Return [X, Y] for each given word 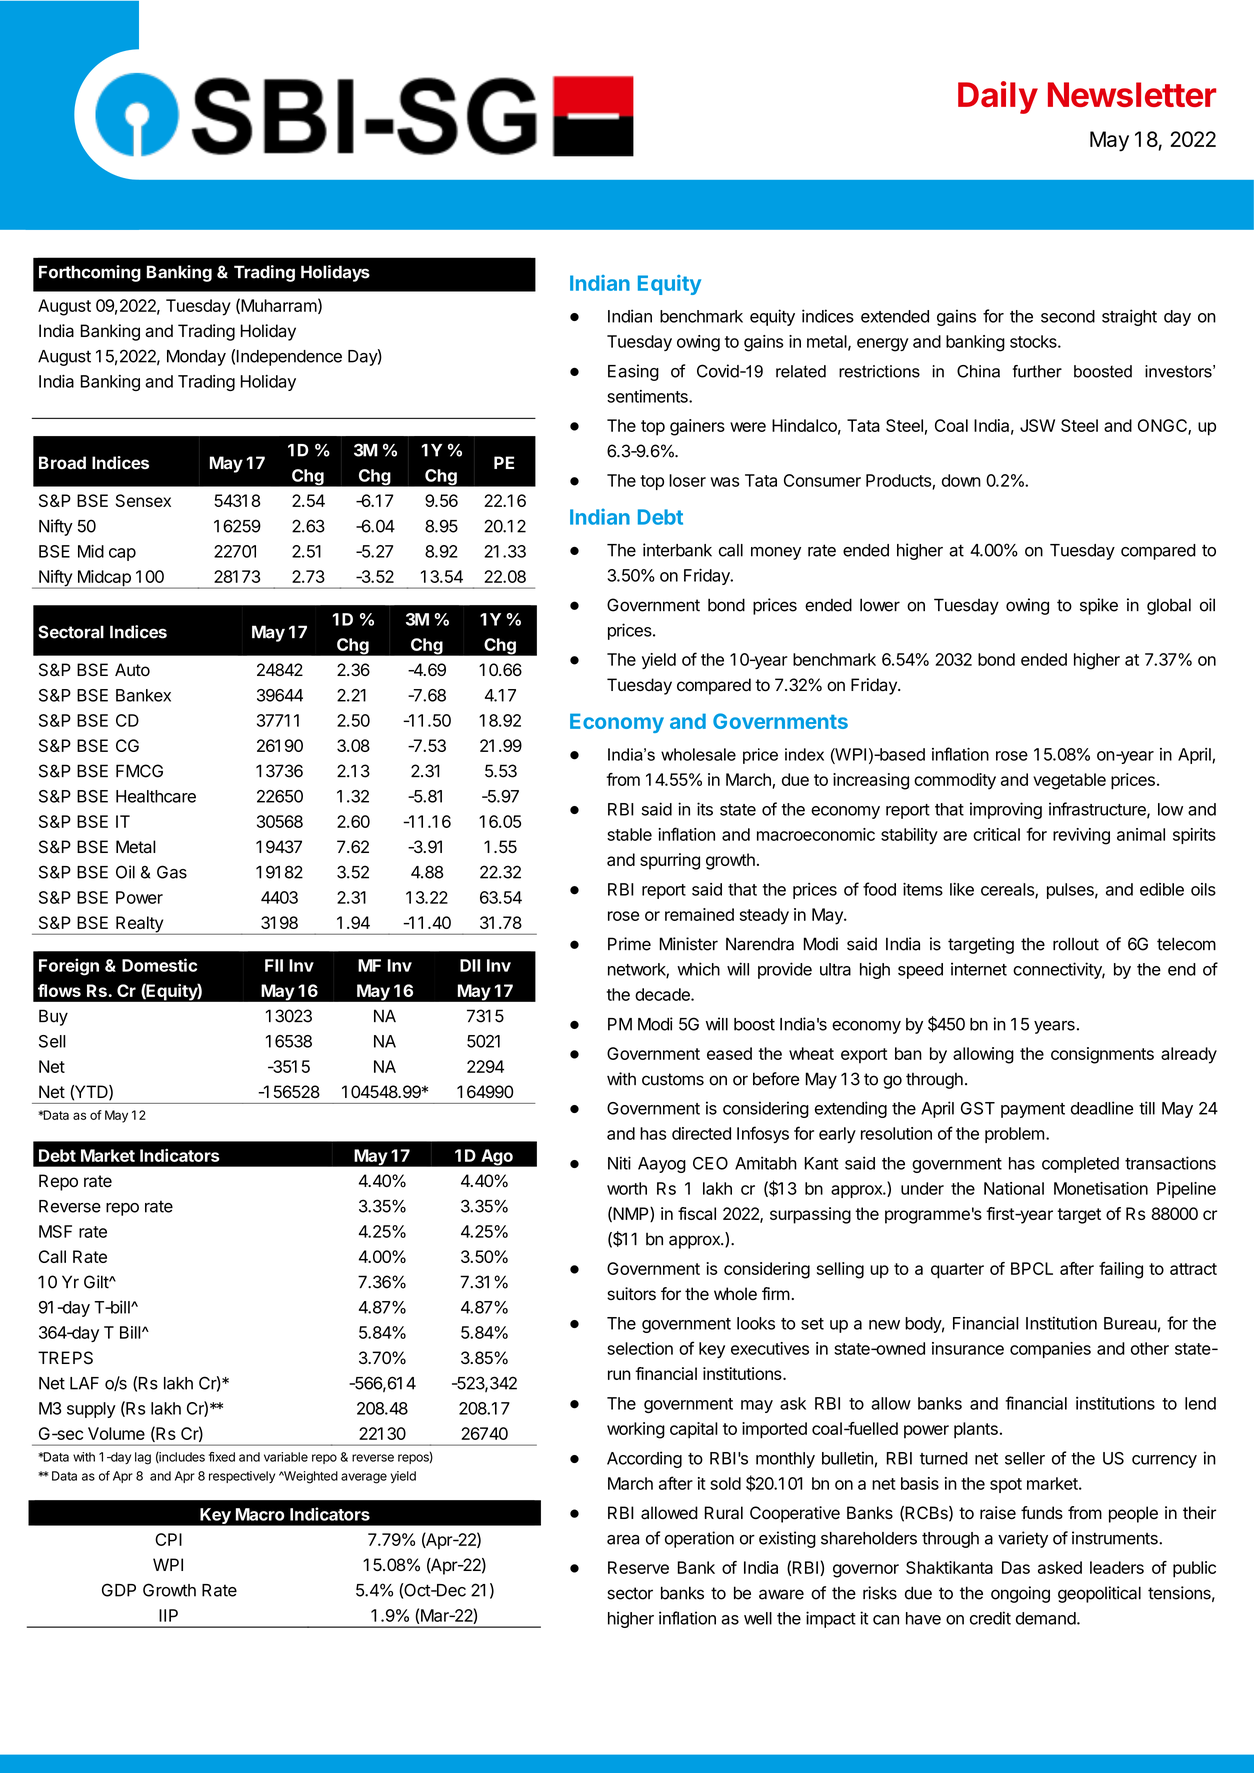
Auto [132, 670]
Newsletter [1132, 94]
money [776, 553]
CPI [168, 1539]
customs [673, 1079]
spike [1099, 606]
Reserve [638, 1567]
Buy [53, 1017]
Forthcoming [90, 273]
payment [1033, 1110]
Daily [998, 97]
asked [1060, 1567]
